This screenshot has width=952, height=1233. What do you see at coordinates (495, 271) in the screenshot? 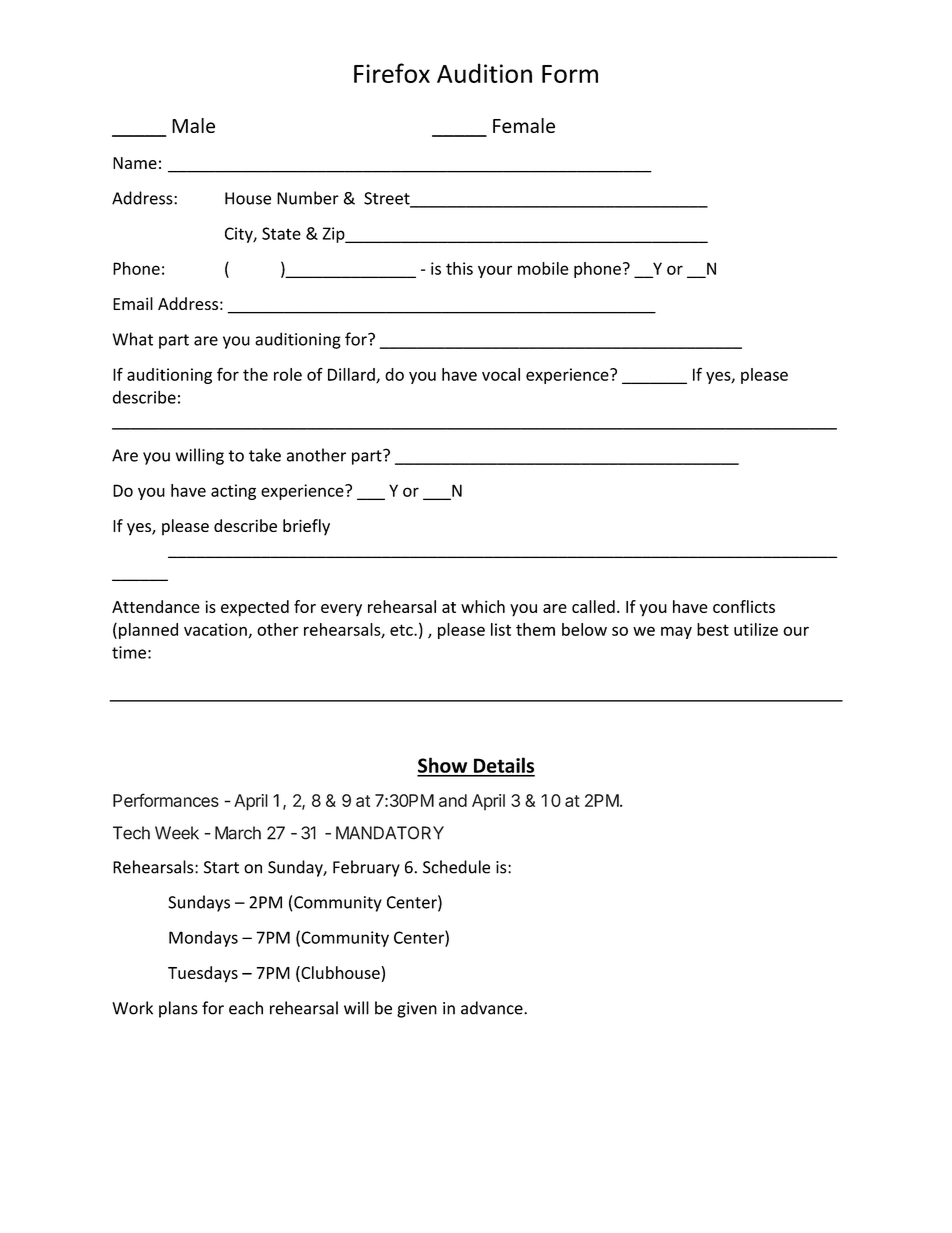
I see `your` at bounding box center [495, 271].
